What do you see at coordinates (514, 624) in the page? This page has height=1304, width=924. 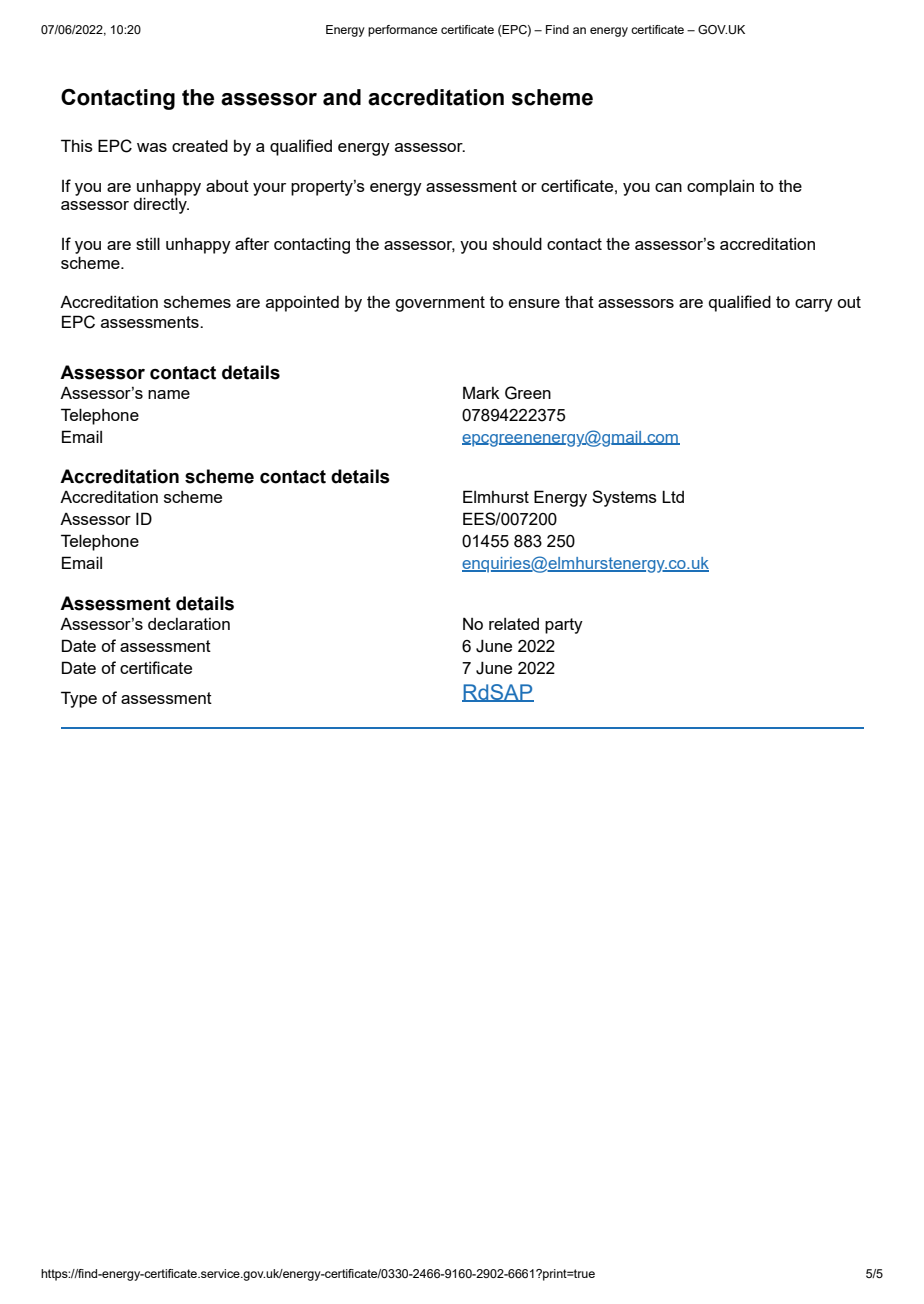 I see `related` at bounding box center [514, 624].
